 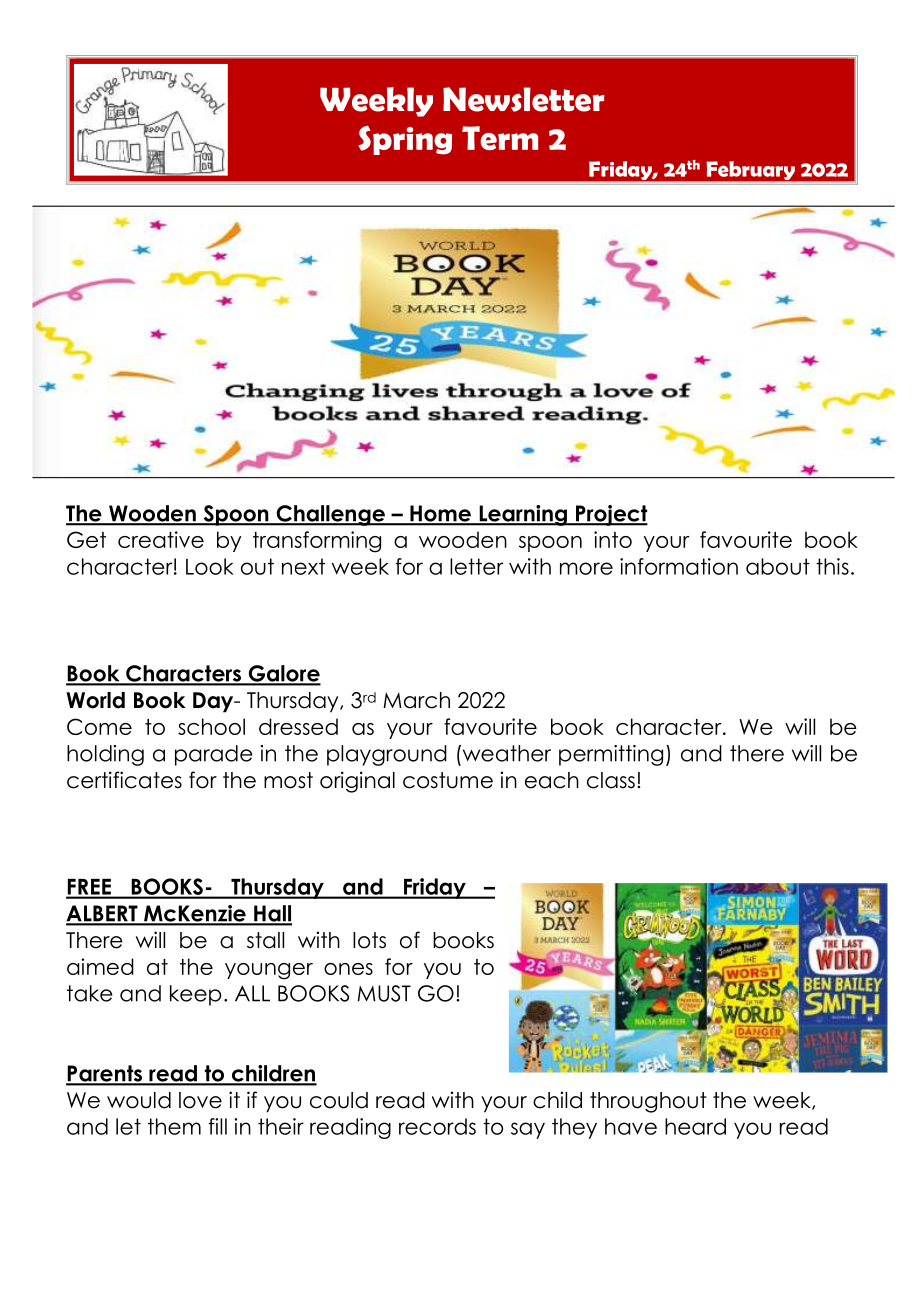 What do you see at coordinates (448, 780) in the screenshot?
I see `costume` at bounding box center [448, 780].
